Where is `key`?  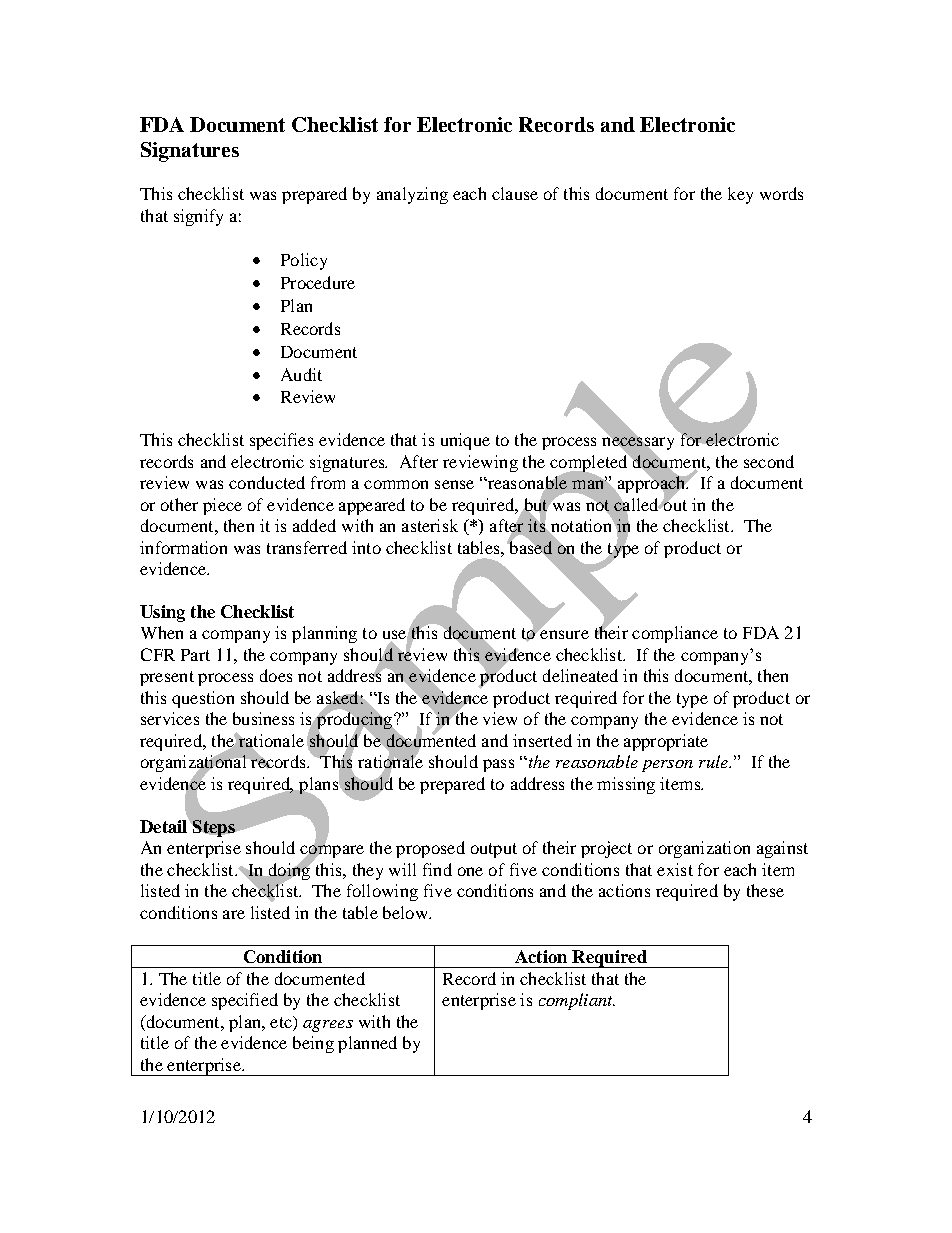 key is located at coordinates (740, 195).
